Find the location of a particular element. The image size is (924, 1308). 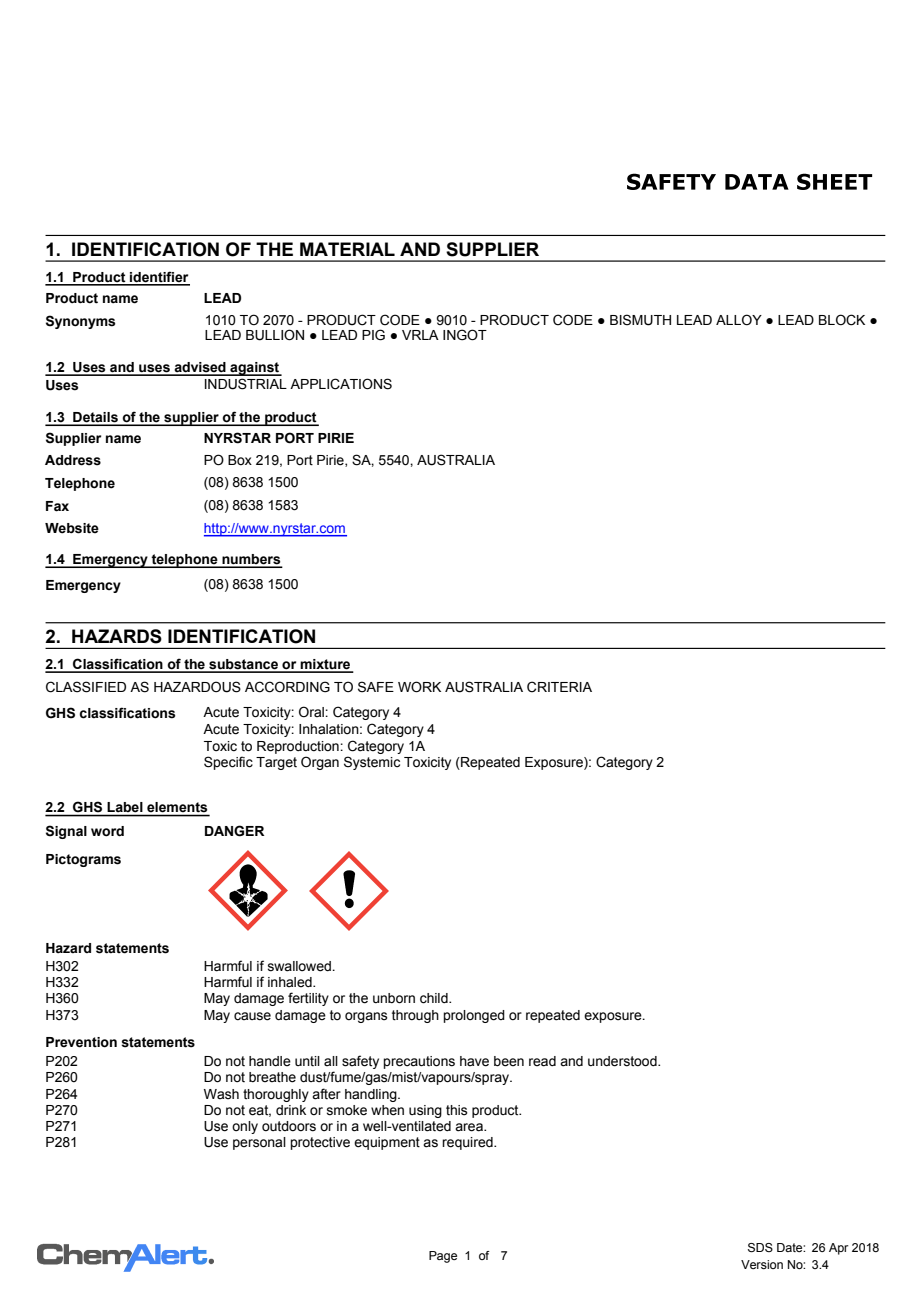

child is located at coordinates (435, 998).
